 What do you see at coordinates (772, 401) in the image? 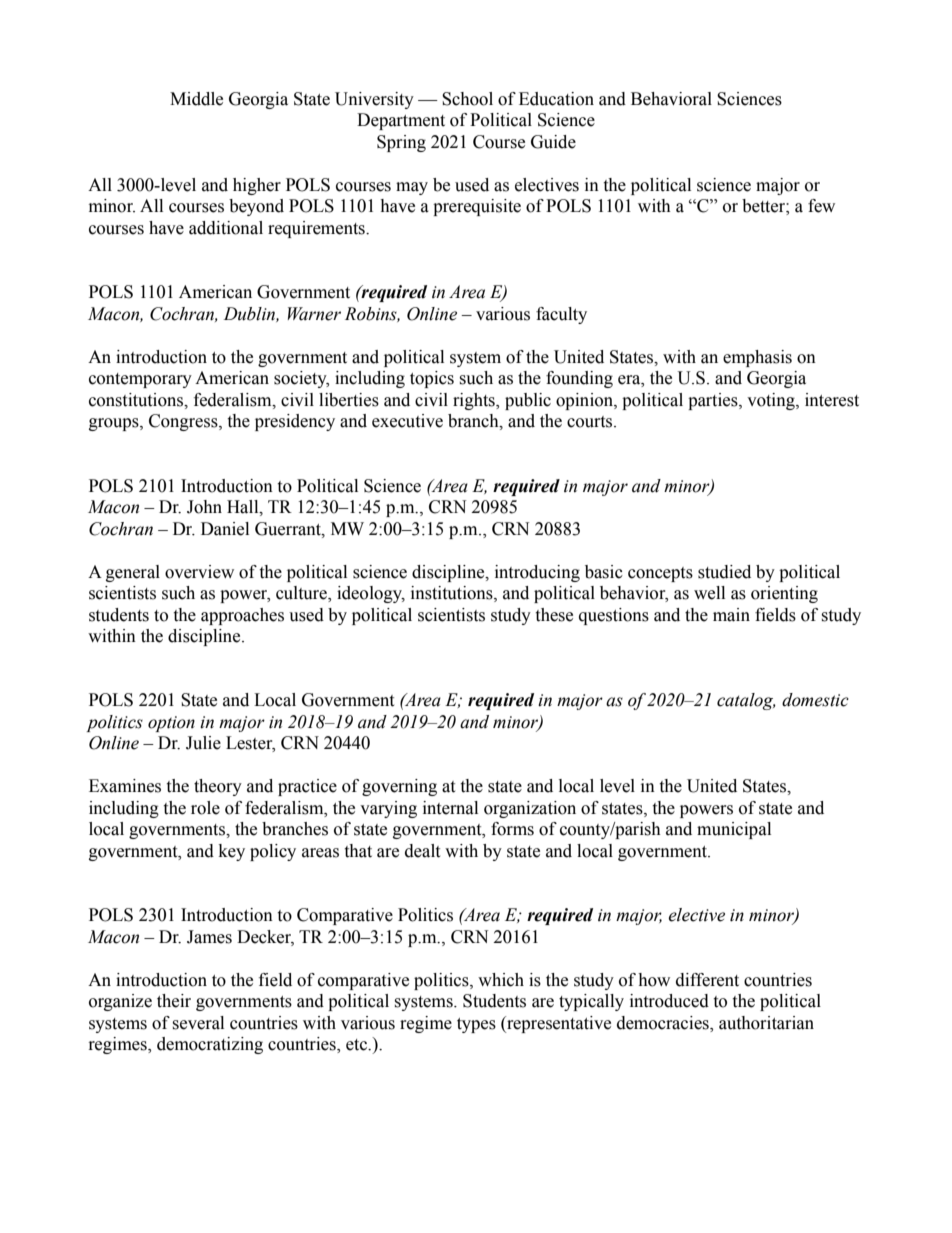
I see `voting` at bounding box center [772, 401].
